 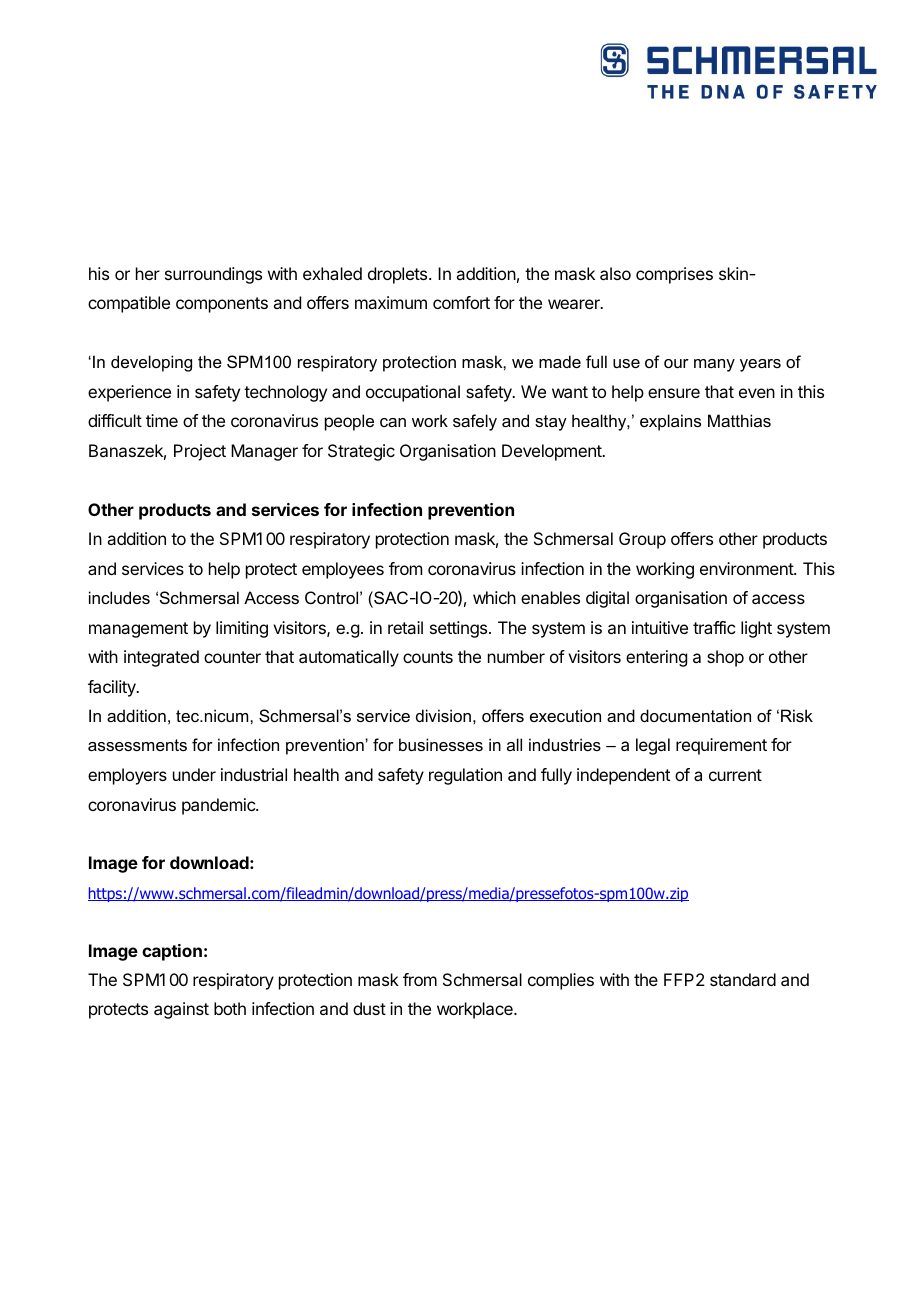 What do you see at coordinates (200, 452) in the image?
I see `Project` at bounding box center [200, 452].
